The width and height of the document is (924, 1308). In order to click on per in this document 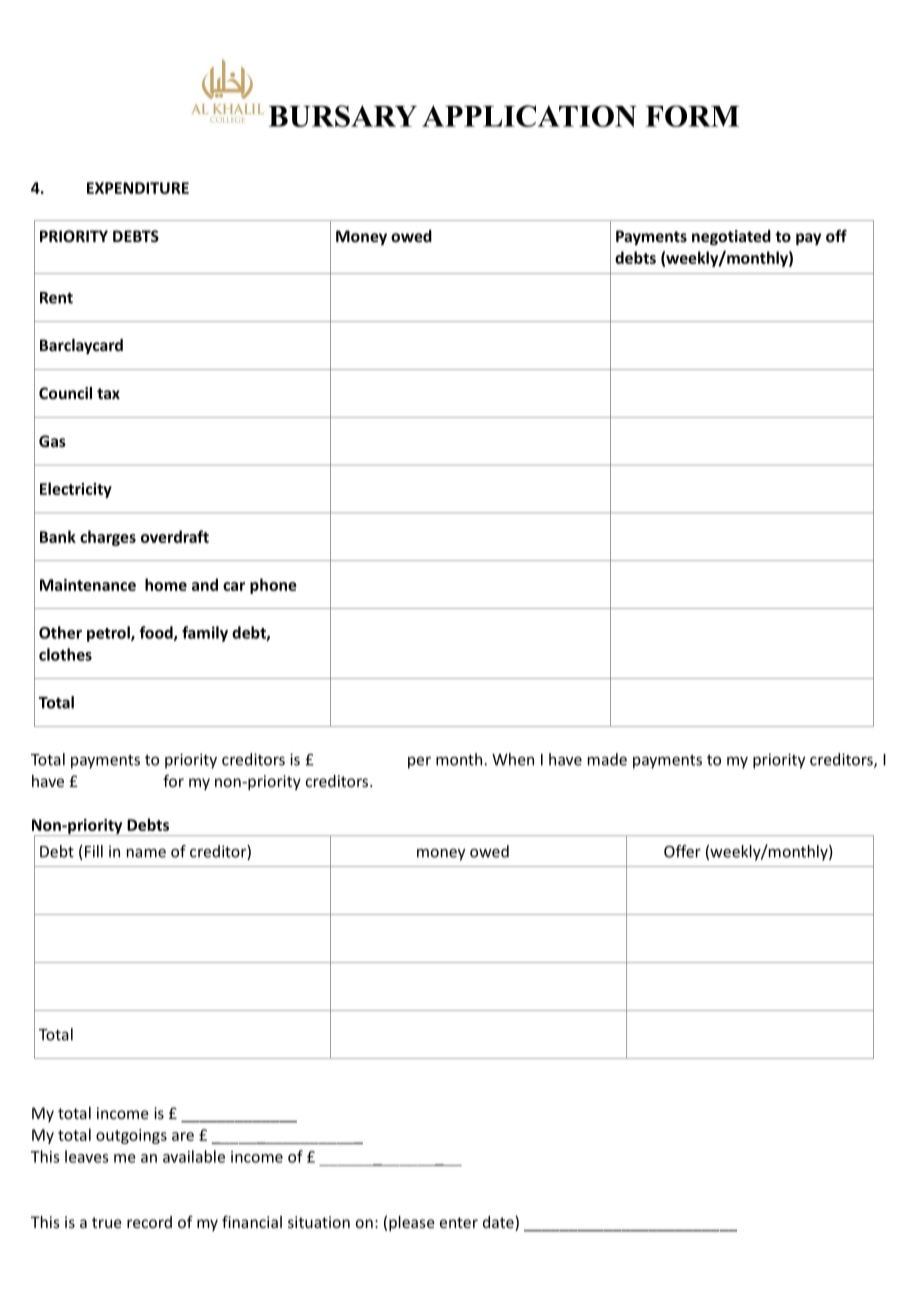, I will do `click(419, 762)`.
